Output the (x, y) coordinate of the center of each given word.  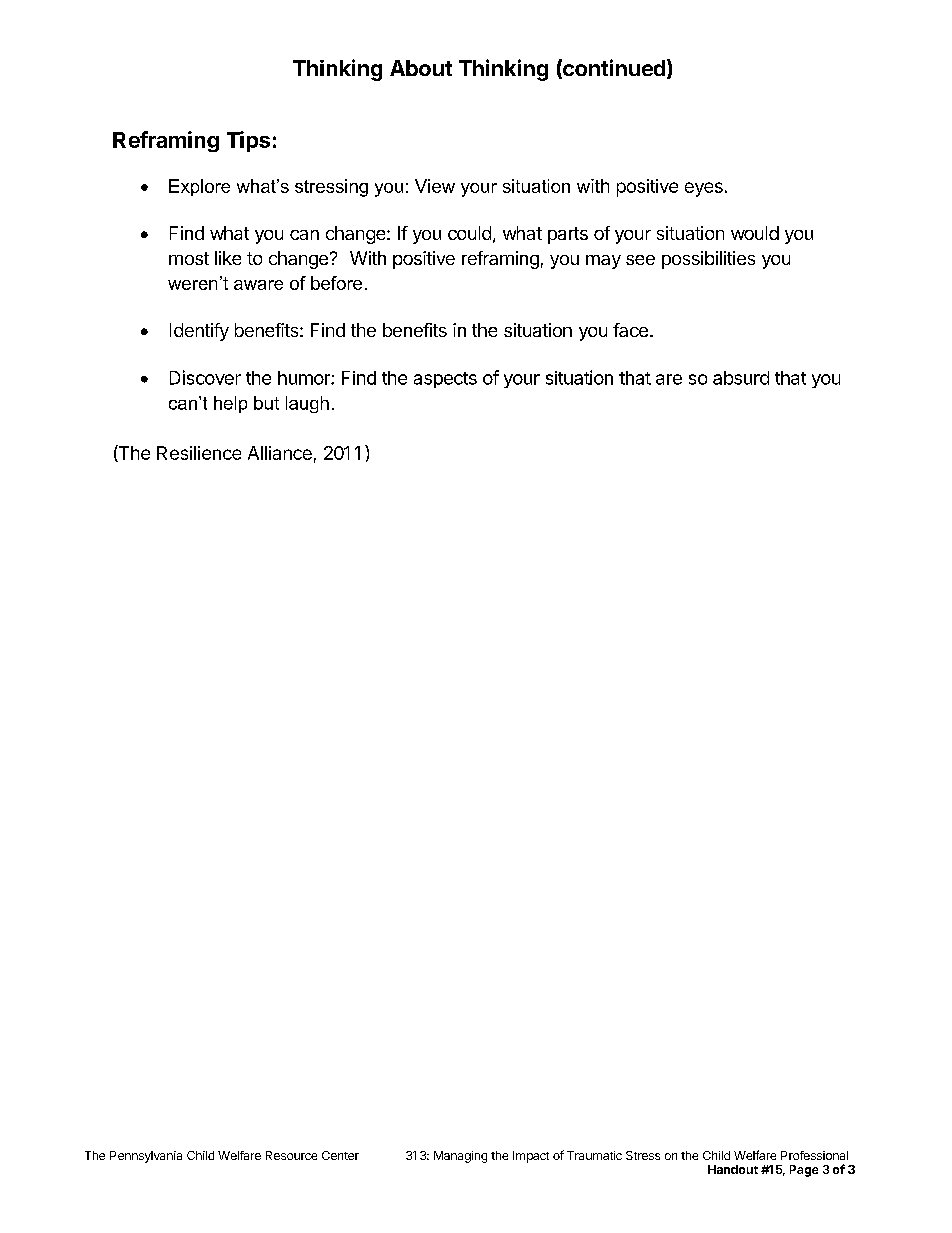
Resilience (199, 453)
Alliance (280, 453)
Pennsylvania (146, 1157)
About (421, 68)
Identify (199, 332)
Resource (291, 1155)
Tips (248, 141)
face (630, 330)
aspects (445, 380)
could (469, 233)
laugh (307, 404)
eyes (704, 189)
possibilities (708, 260)
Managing (460, 1157)
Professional (814, 1155)
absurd (741, 378)
